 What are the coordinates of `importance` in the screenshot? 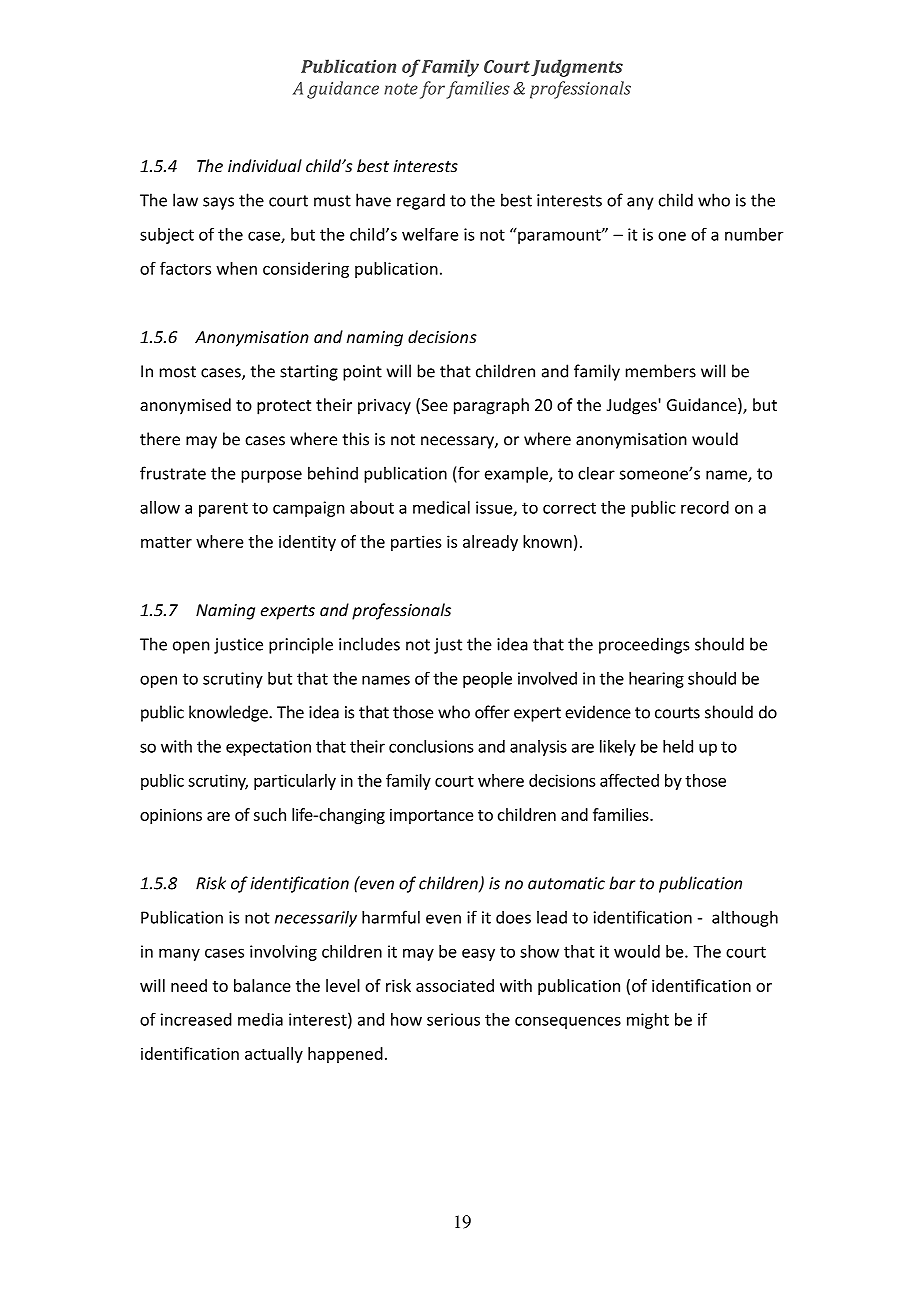 It's located at (431, 816).
